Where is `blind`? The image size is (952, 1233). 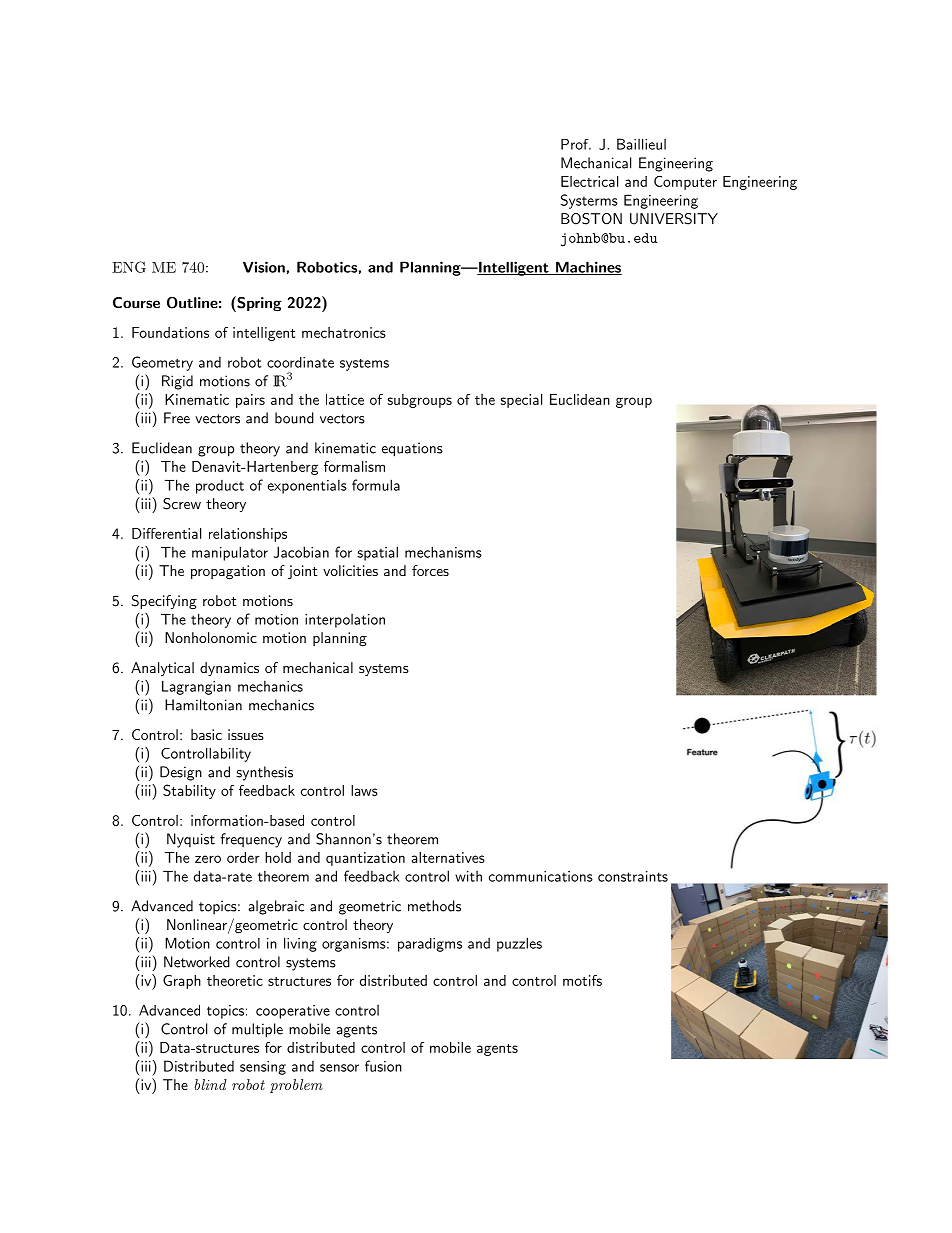 blind is located at coordinates (211, 1084).
